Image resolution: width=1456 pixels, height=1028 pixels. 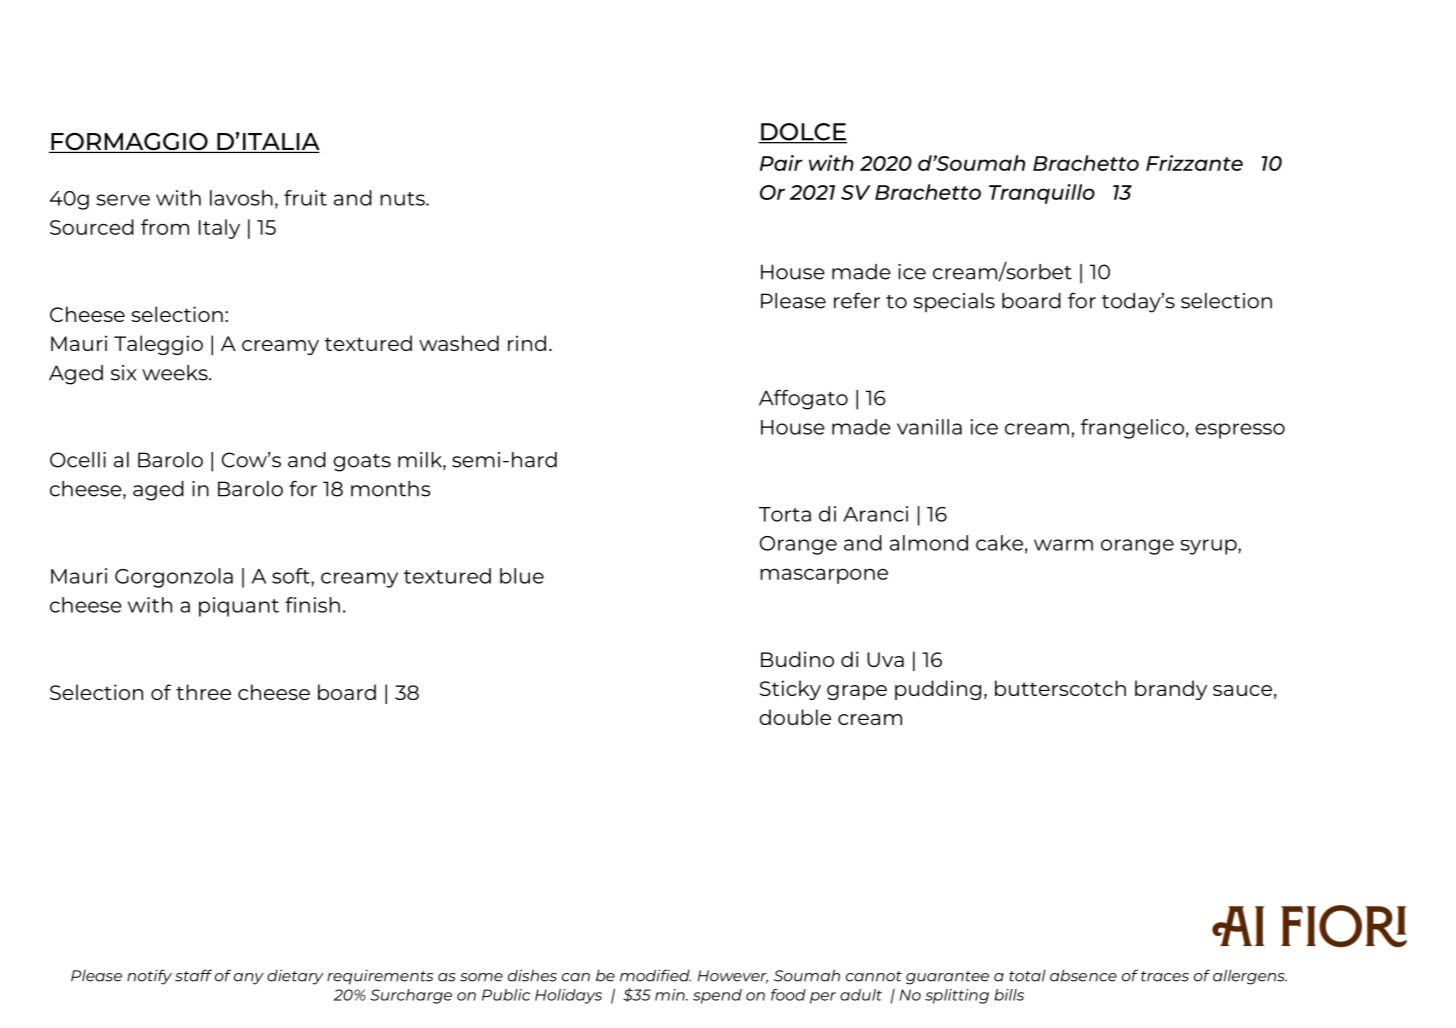 What do you see at coordinates (1063, 545) in the screenshot?
I see `warm` at bounding box center [1063, 545].
